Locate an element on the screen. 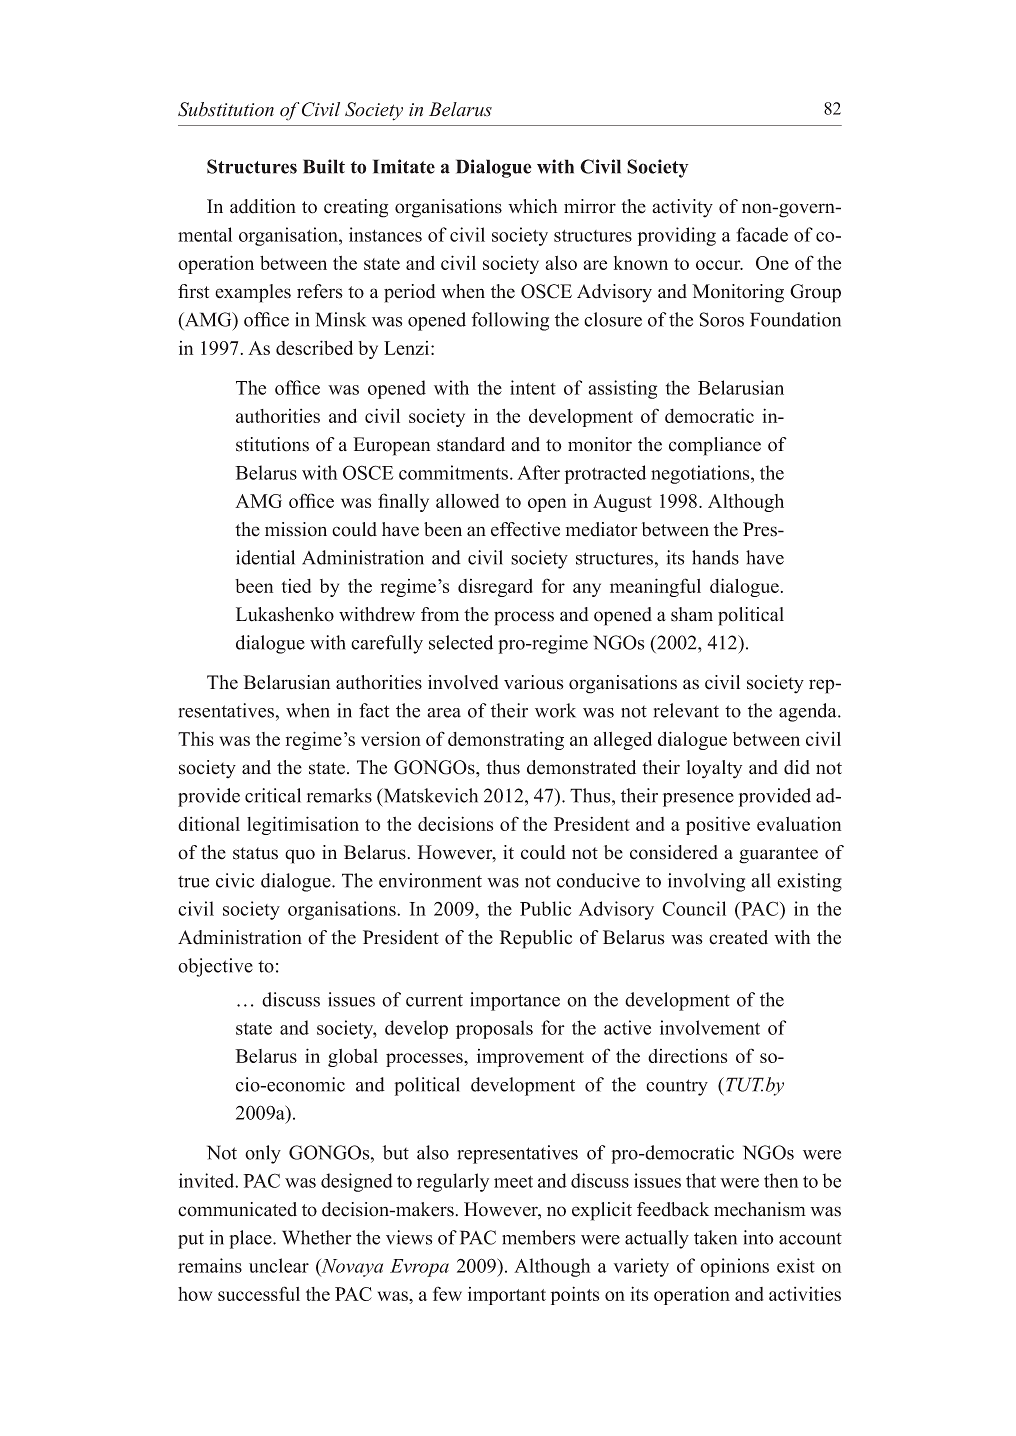 This screenshot has height=1436, width=1016. environment is located at coordinates (430, 880).
